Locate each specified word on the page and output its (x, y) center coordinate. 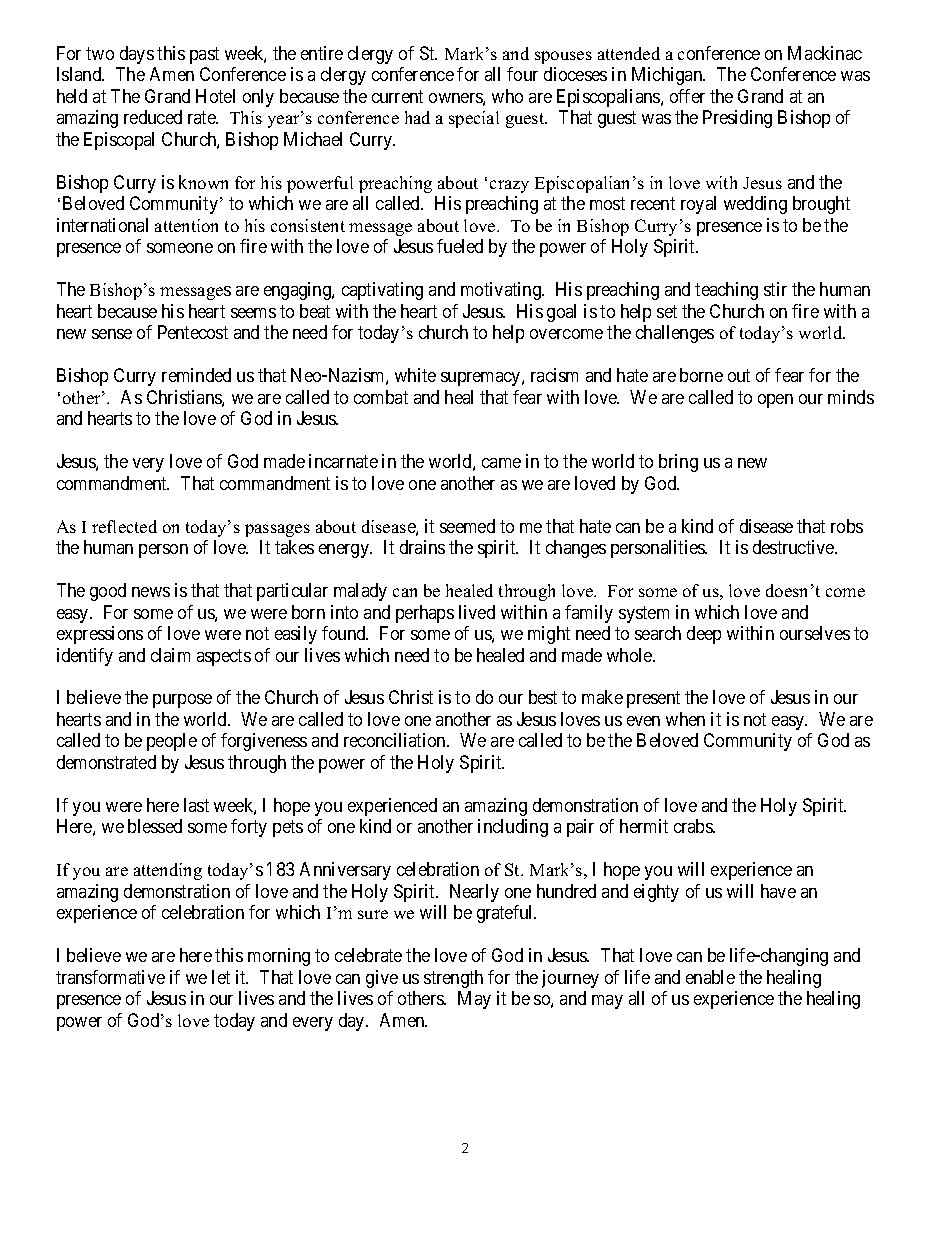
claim (170, 655)
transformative (110, 977)
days (137, 55)
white (415, 375)
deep (704, 635)
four (522, 74)
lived (477, 612)
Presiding (737, 119)
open (775, 401)
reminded (196, 375)
